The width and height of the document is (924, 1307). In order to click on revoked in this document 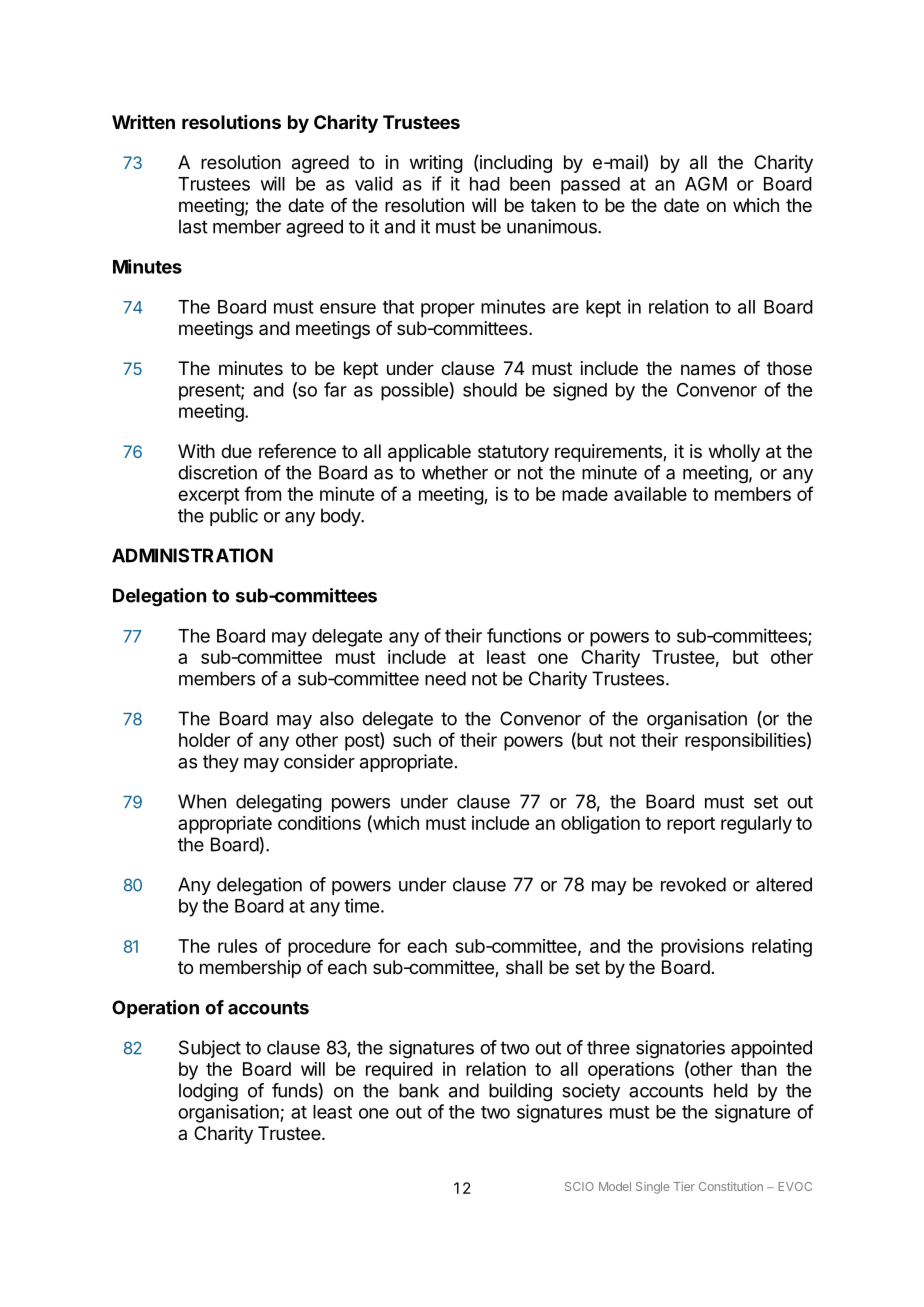, I will do `click(693, 884)`.
